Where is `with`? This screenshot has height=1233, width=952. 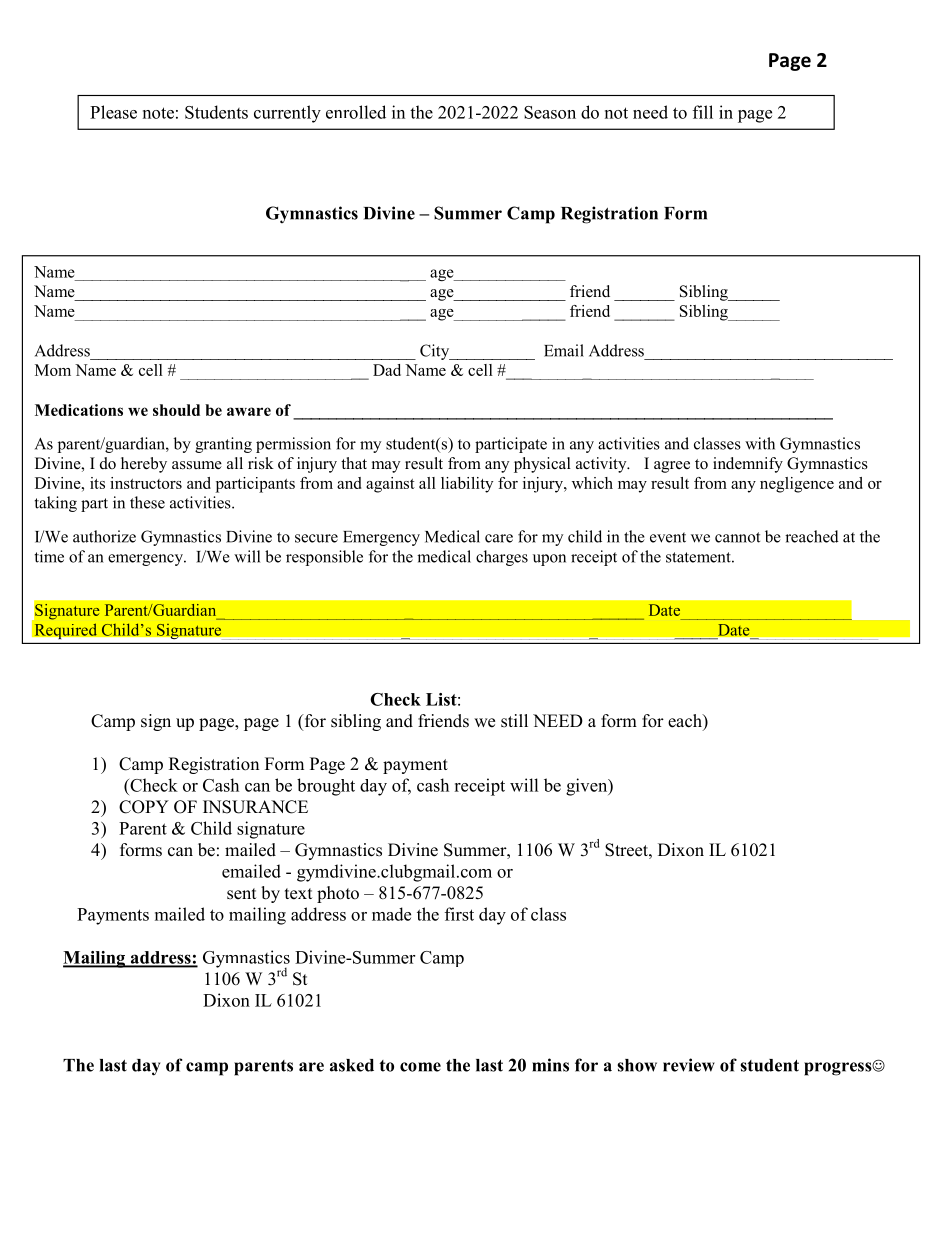 with is located at coordinates (760, 443).
